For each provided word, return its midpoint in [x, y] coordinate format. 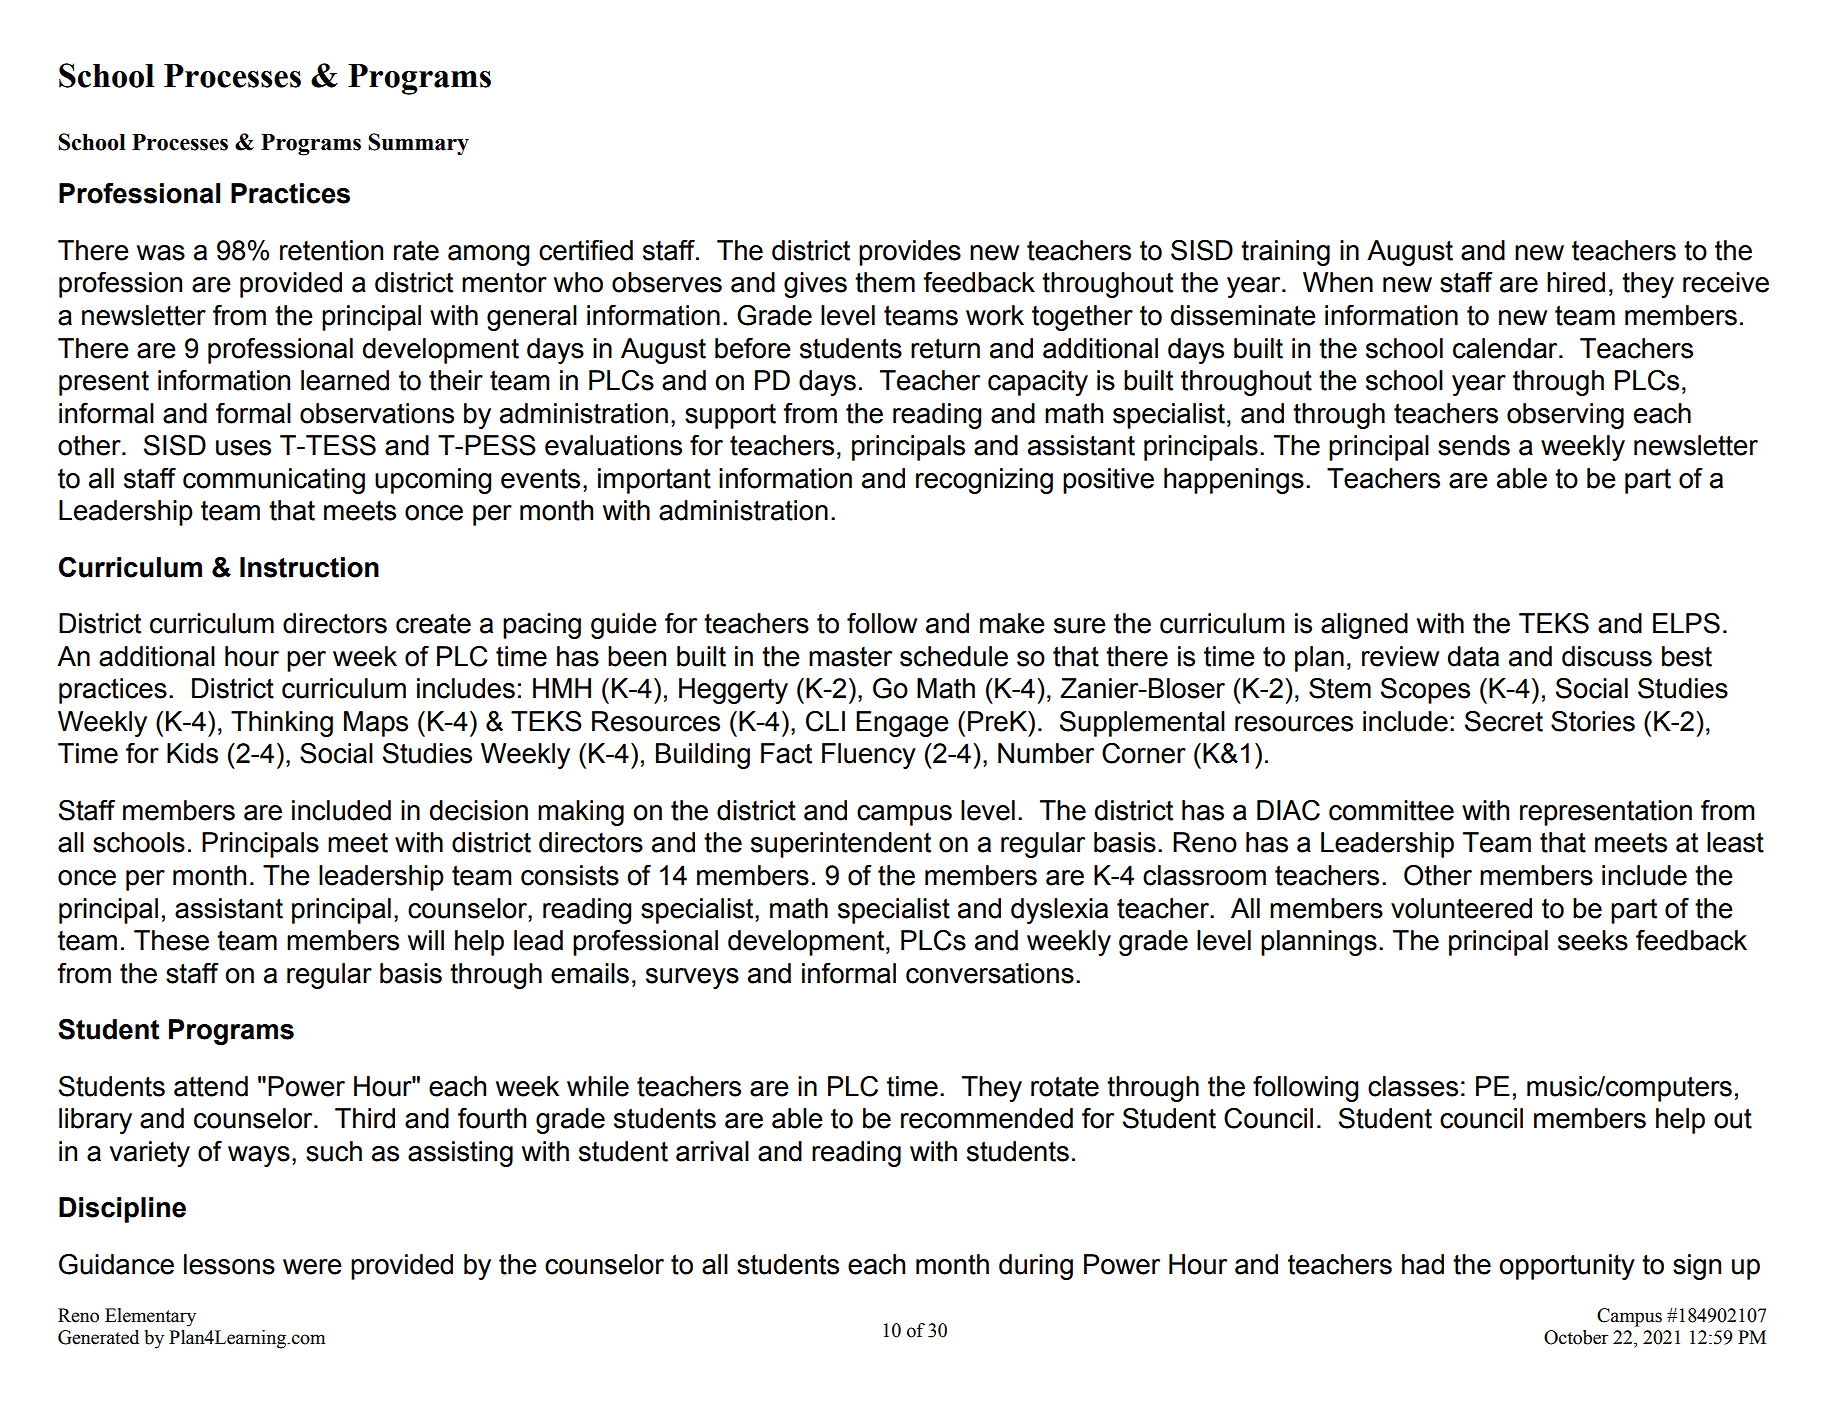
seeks [1593, 940]
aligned [1364, 626]
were [312, 1267]
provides [910, 253]
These [171, 940]
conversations [990, 973]
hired [1576, 282]
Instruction [309, 567]
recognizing [984, 481]
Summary [418, 144]
